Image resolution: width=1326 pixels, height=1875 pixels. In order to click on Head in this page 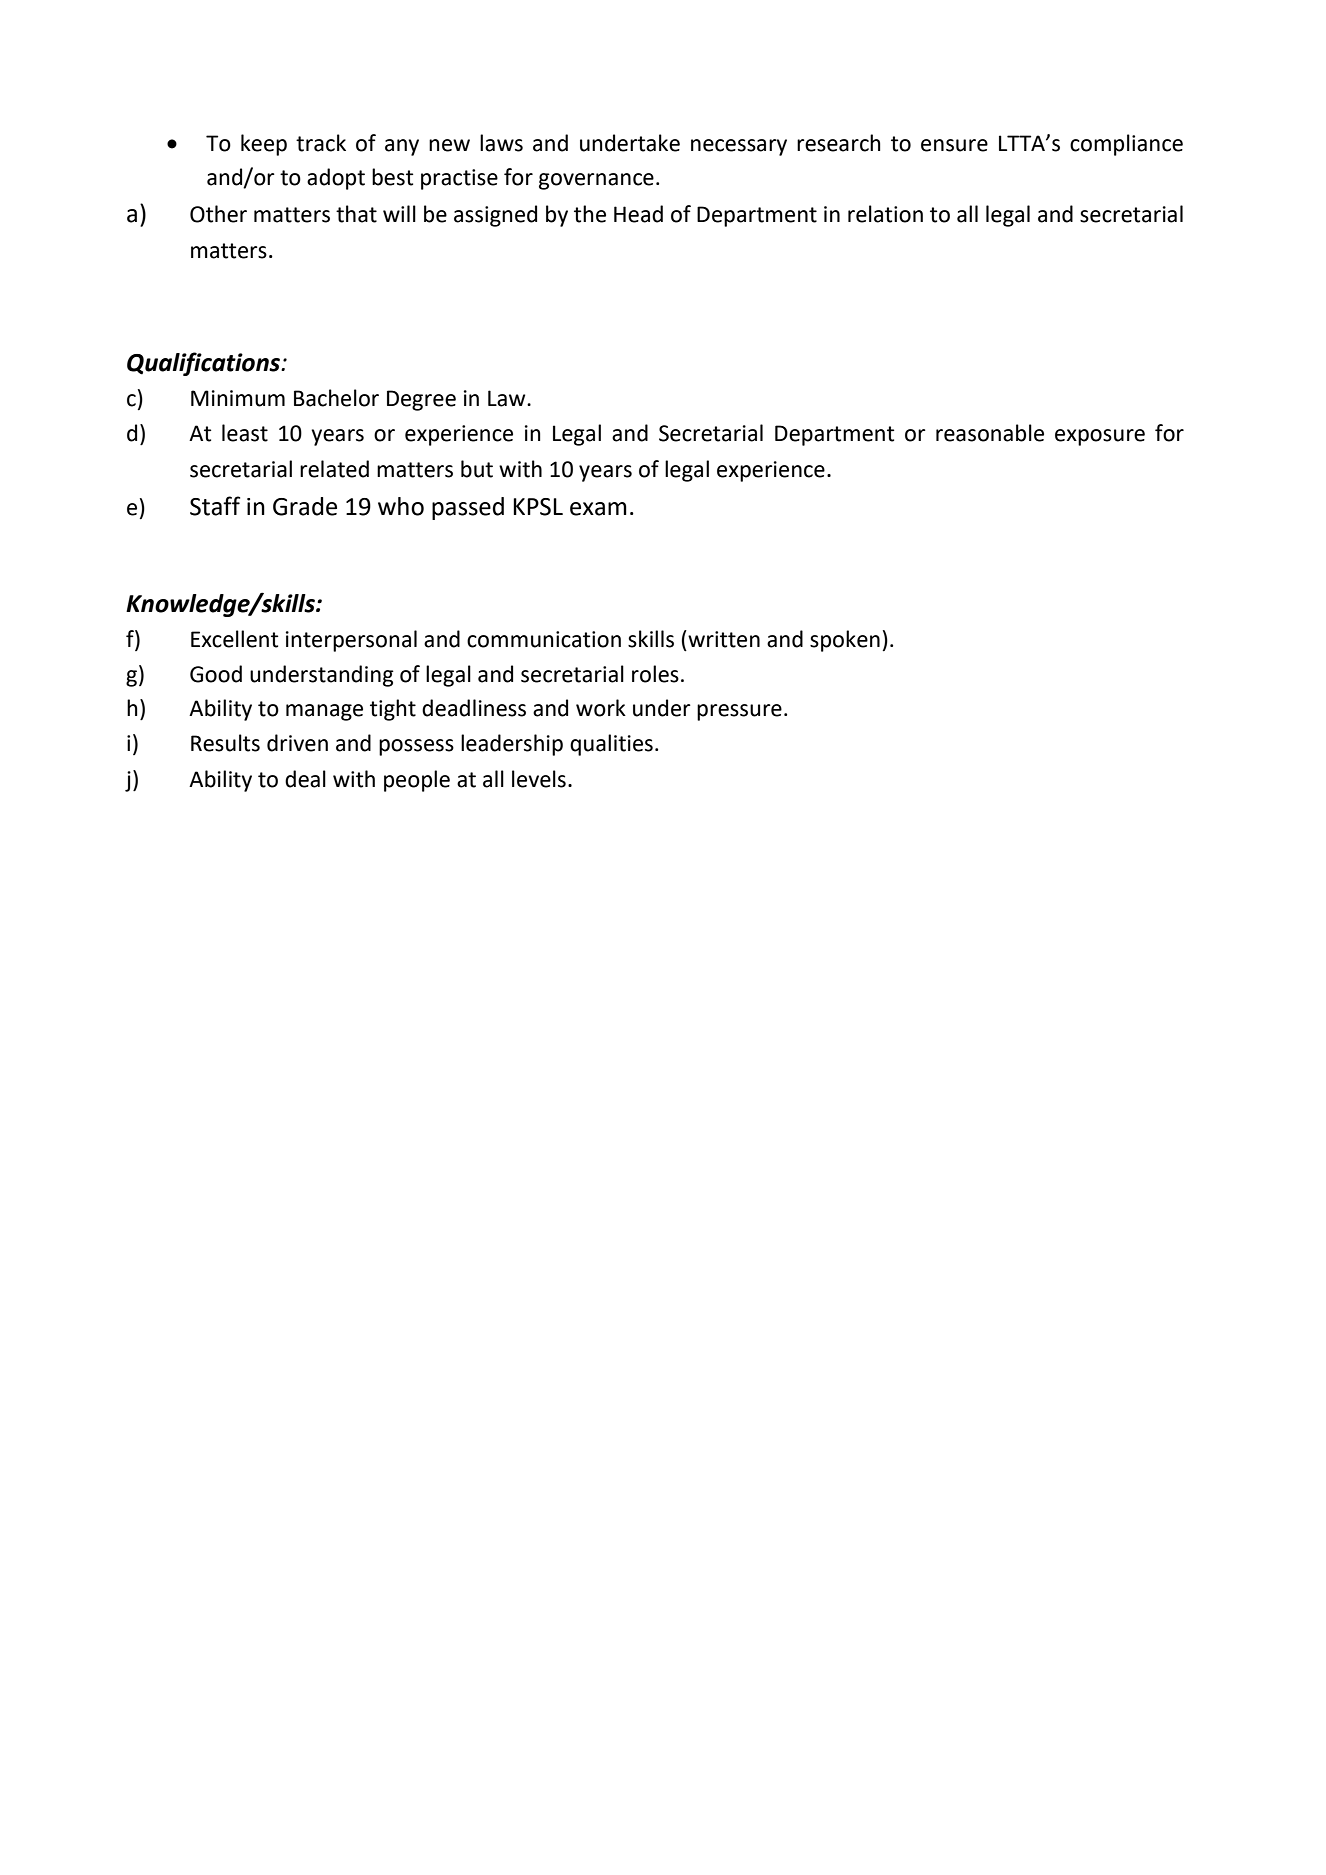, I will do `click(638, 214)`.
